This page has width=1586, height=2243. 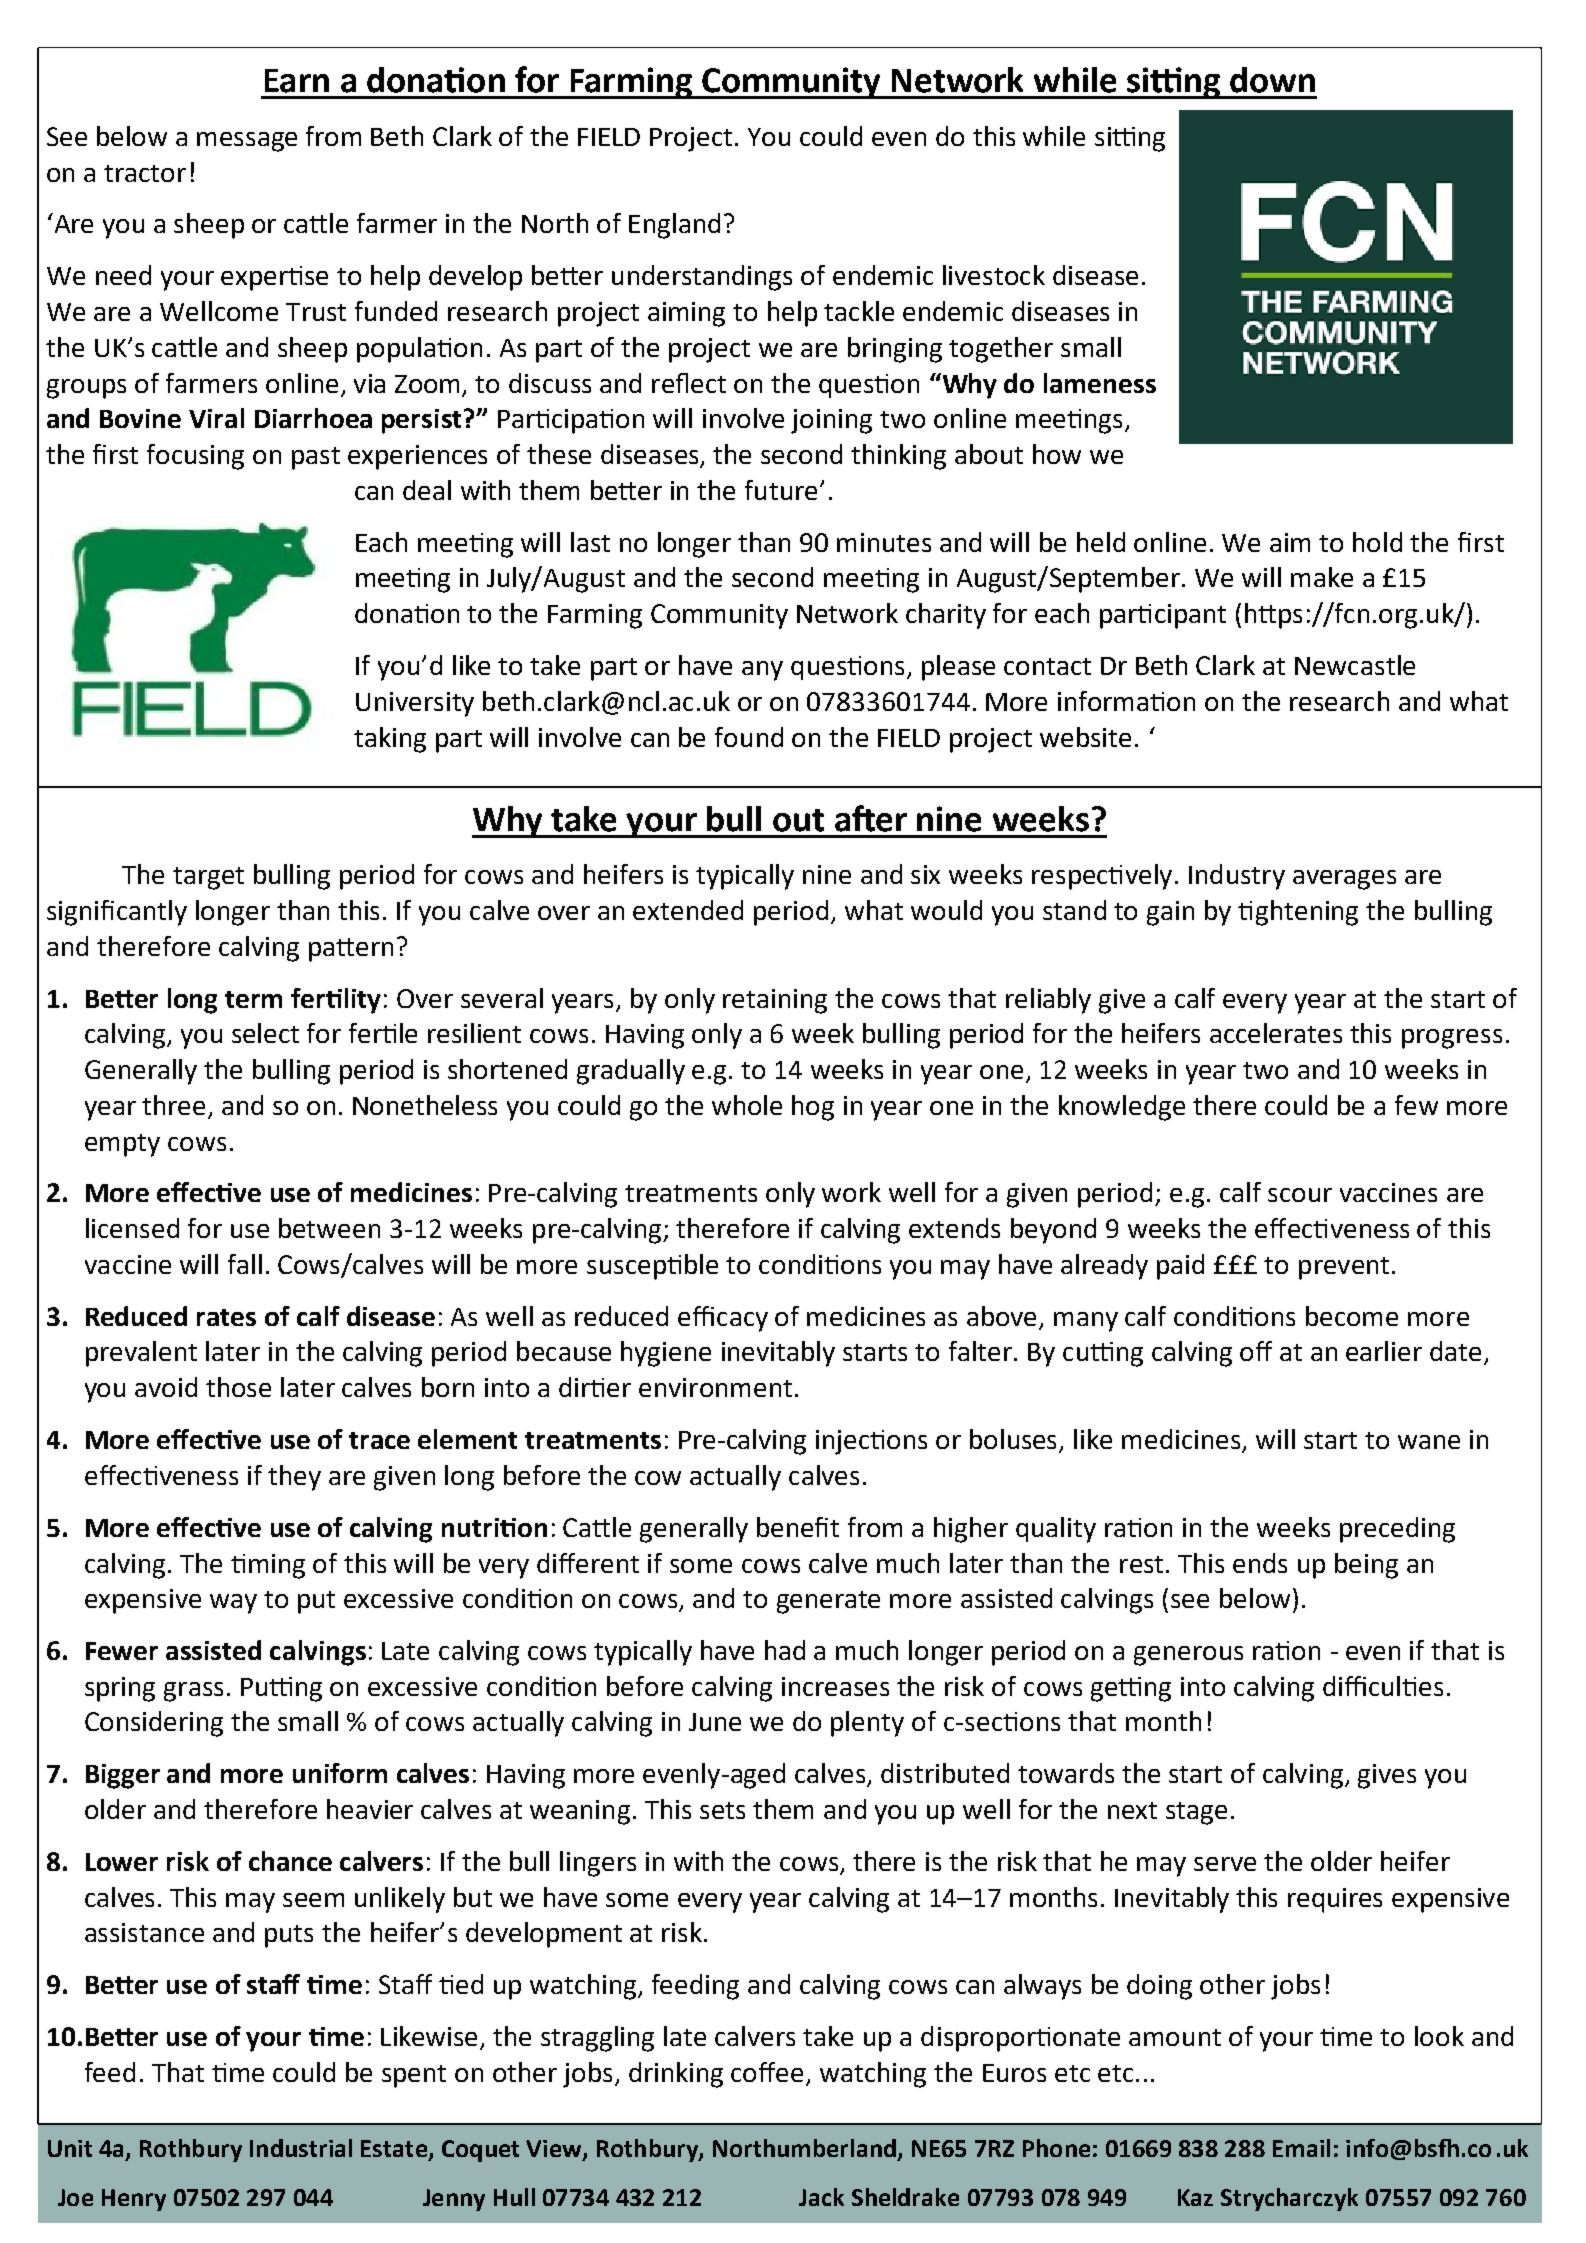 I want to click on Industrial, so click(x=301, y=2148).
